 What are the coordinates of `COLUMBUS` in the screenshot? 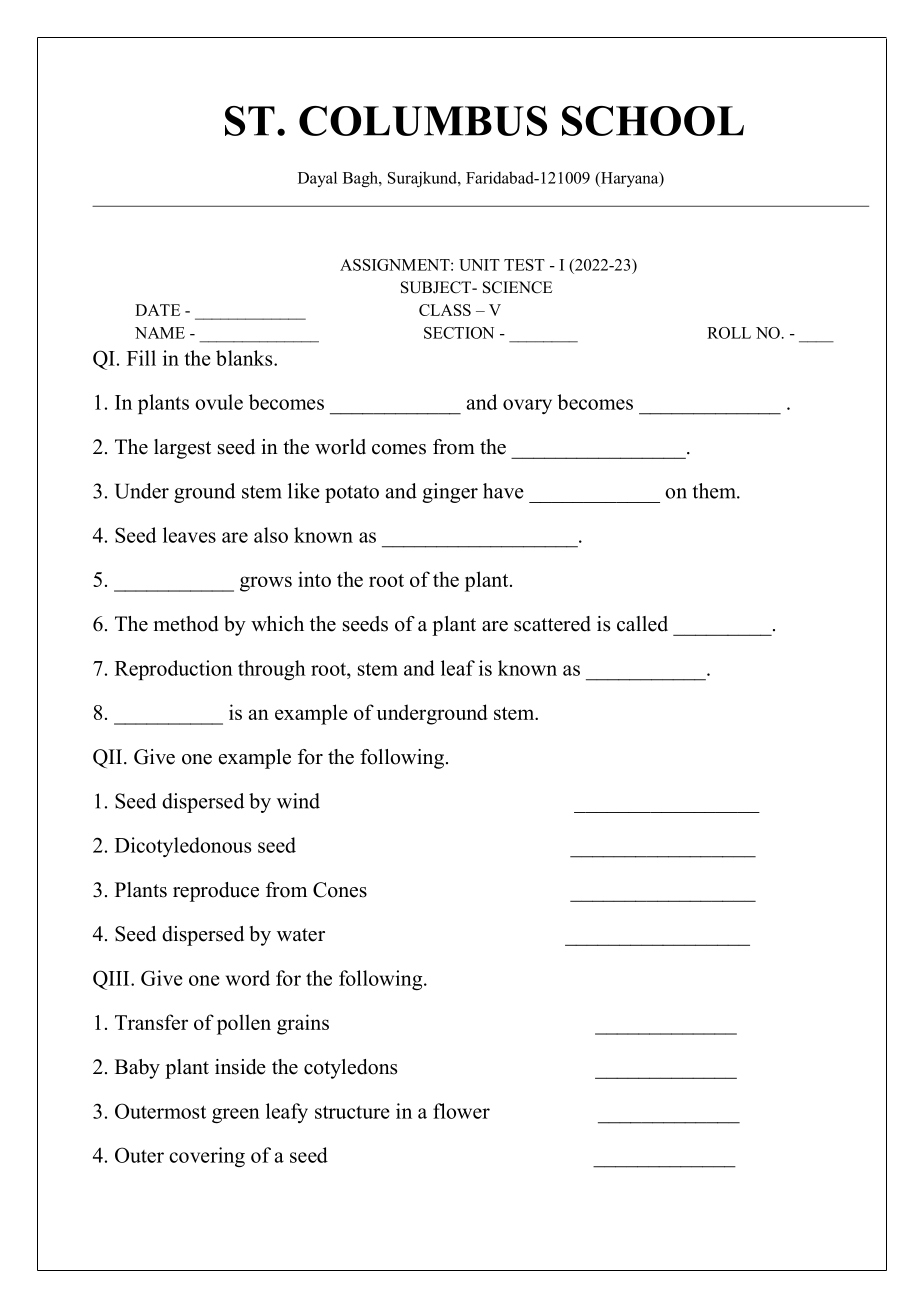 It's located at (423, 121).
